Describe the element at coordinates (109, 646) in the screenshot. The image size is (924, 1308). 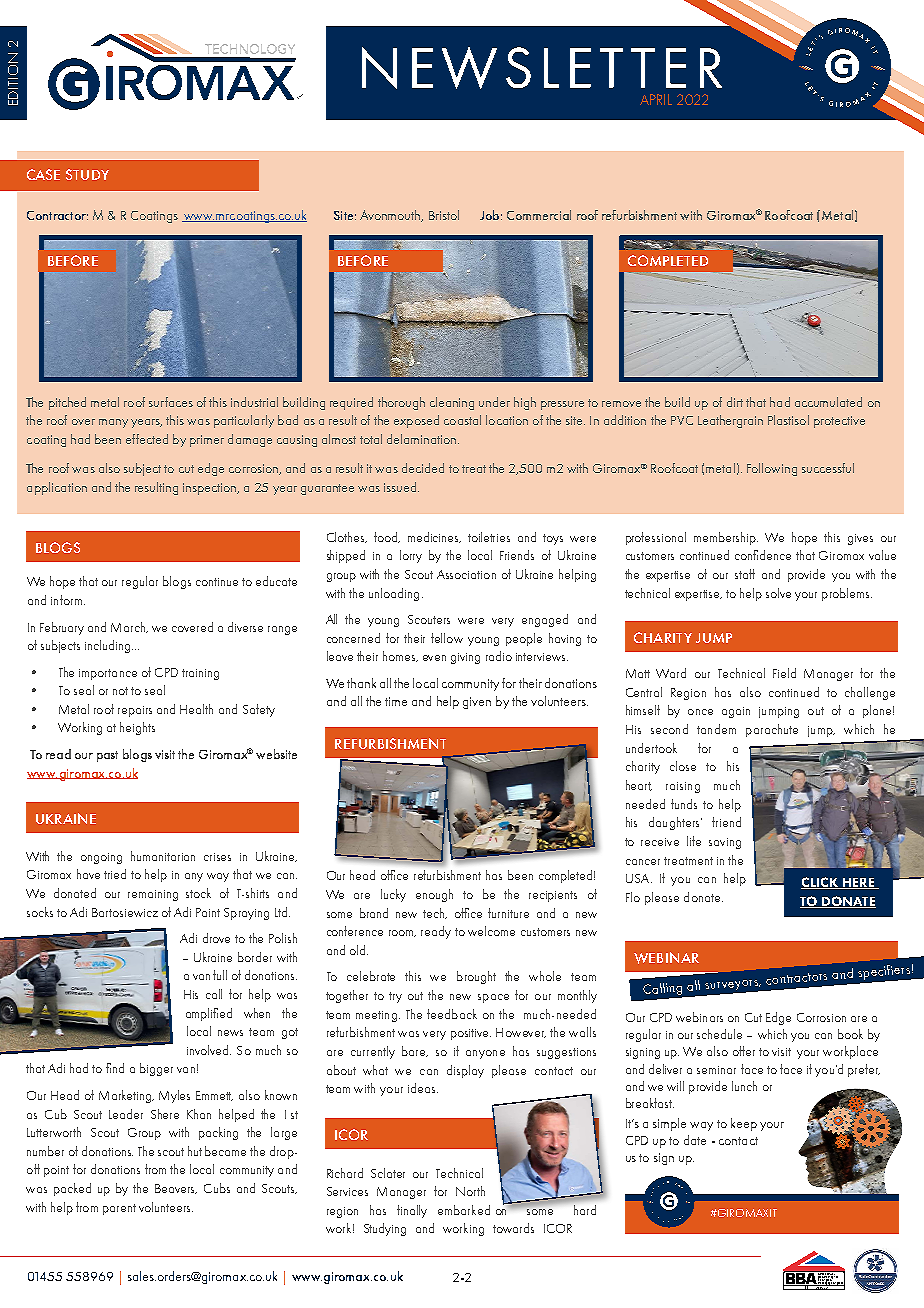
I see `including` at that location.
